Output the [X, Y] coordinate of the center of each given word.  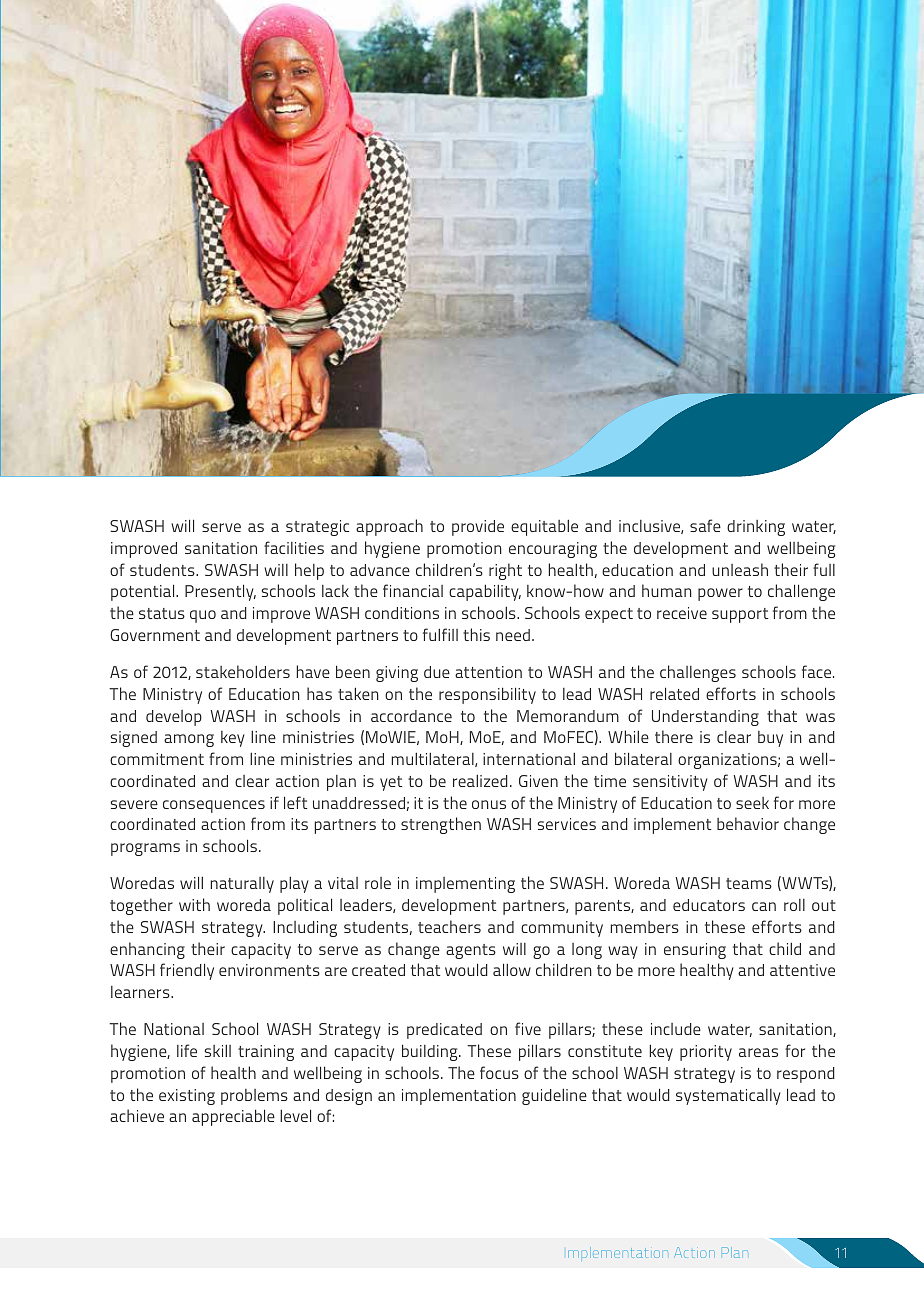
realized [480, 781]
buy [770, 739]
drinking [756, 528]
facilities [294, 547]
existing [187, 1097]
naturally [242, 885]
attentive [802, 970]
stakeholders [243, 671]
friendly [187, 971]
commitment [157, 759]
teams [749, 883]
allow [512, 969]
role [378, 883]
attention [488, 672]
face [818, 671]
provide [478, 528]
